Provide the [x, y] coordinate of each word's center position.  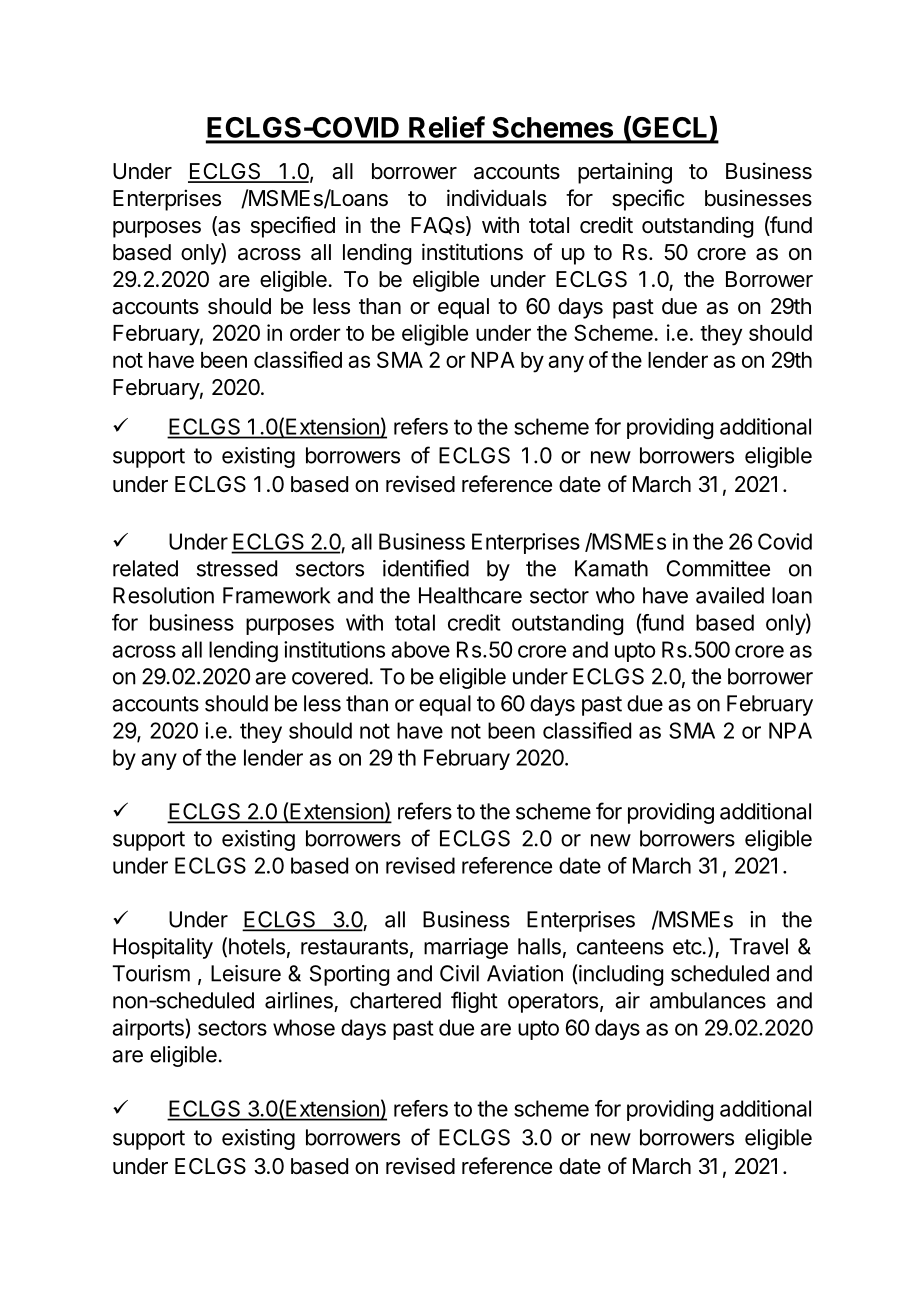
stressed [237, 568]
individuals [497, 198]
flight [474, 1002]
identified [426, 568]
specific [648, 200]
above [420, 649]
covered [330, 676]
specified [293, 227]
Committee [718, 568]
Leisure [246, 973]
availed [730, 595]
